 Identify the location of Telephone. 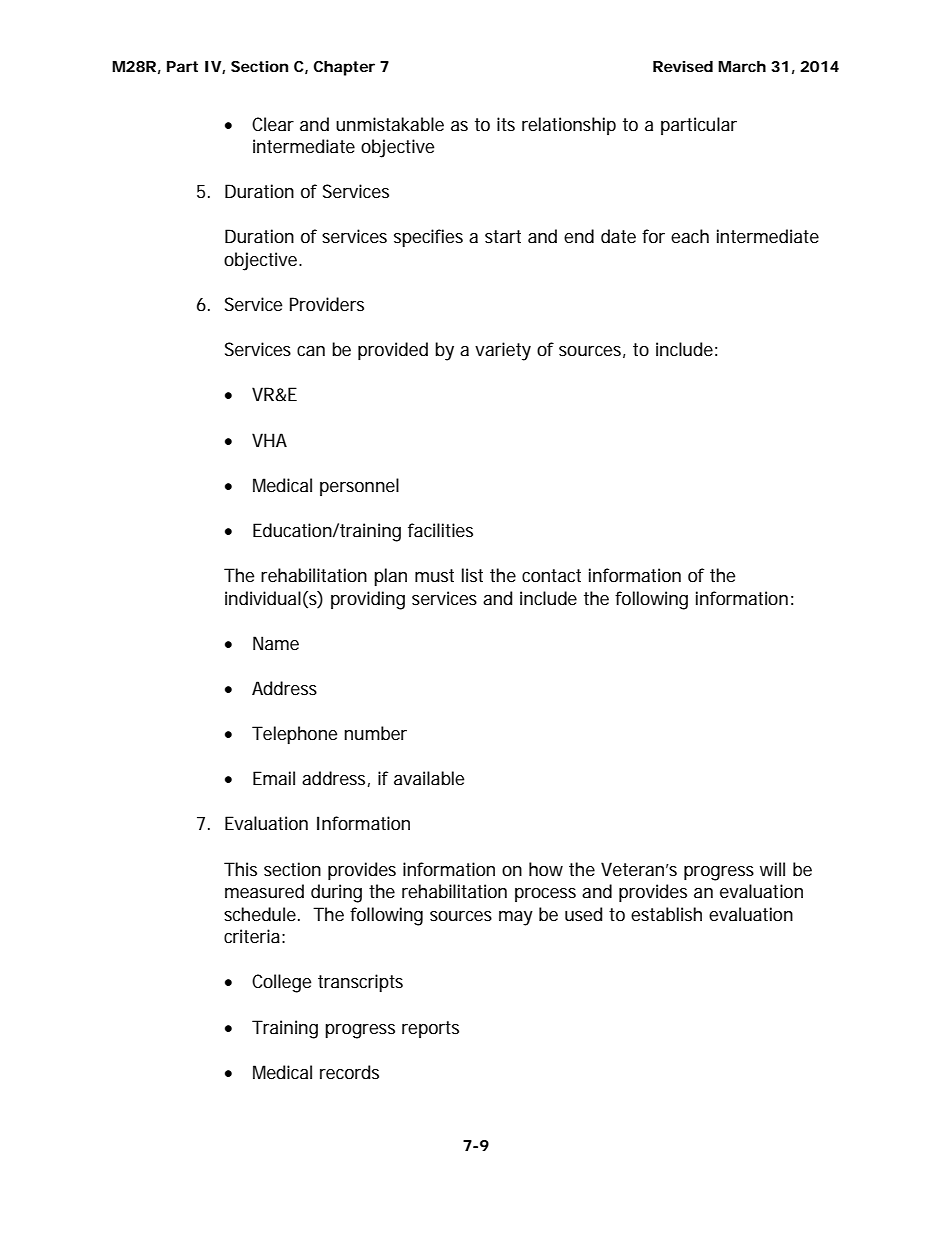
(294, 735).
